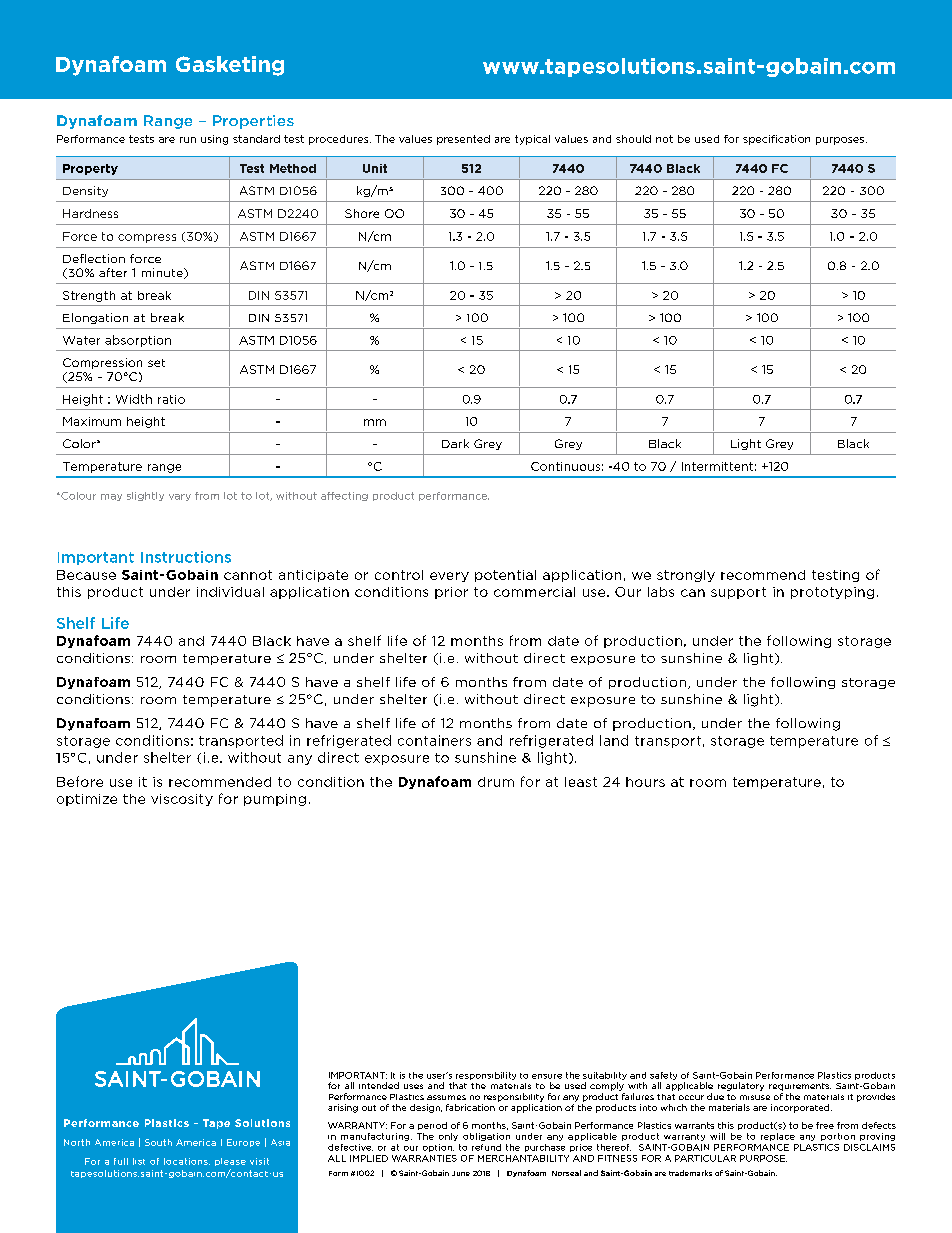 The image size is (952, 1233). What do you see at coordinates (645, 782) in the screenshot?
I see `hours` at bounding box center [645, 782].
